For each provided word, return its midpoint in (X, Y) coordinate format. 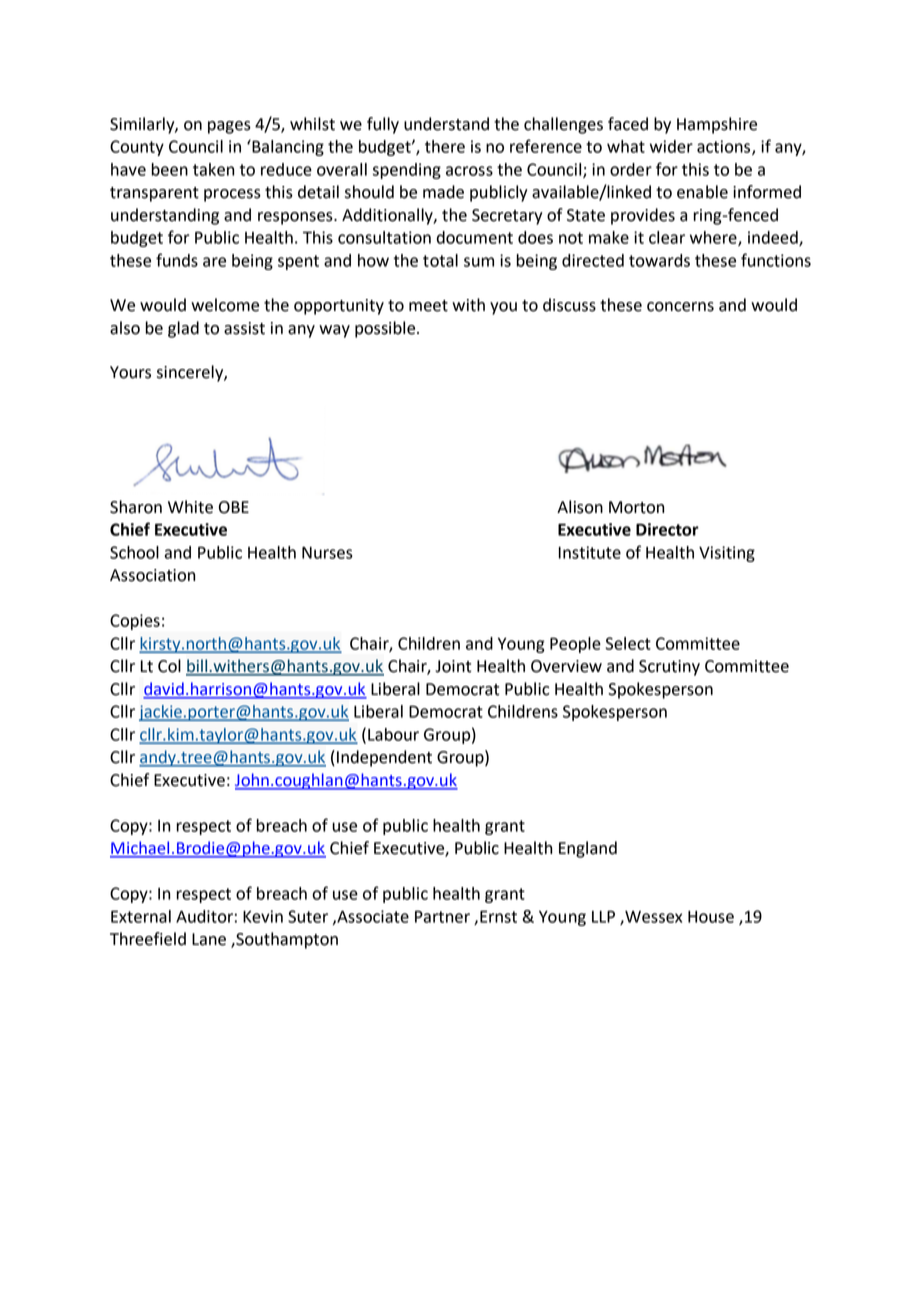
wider (671, 146)
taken (213, 169)
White (190, 507)
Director (667, 529)
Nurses (327, 552)
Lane (209, 939)
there (445, 146)
